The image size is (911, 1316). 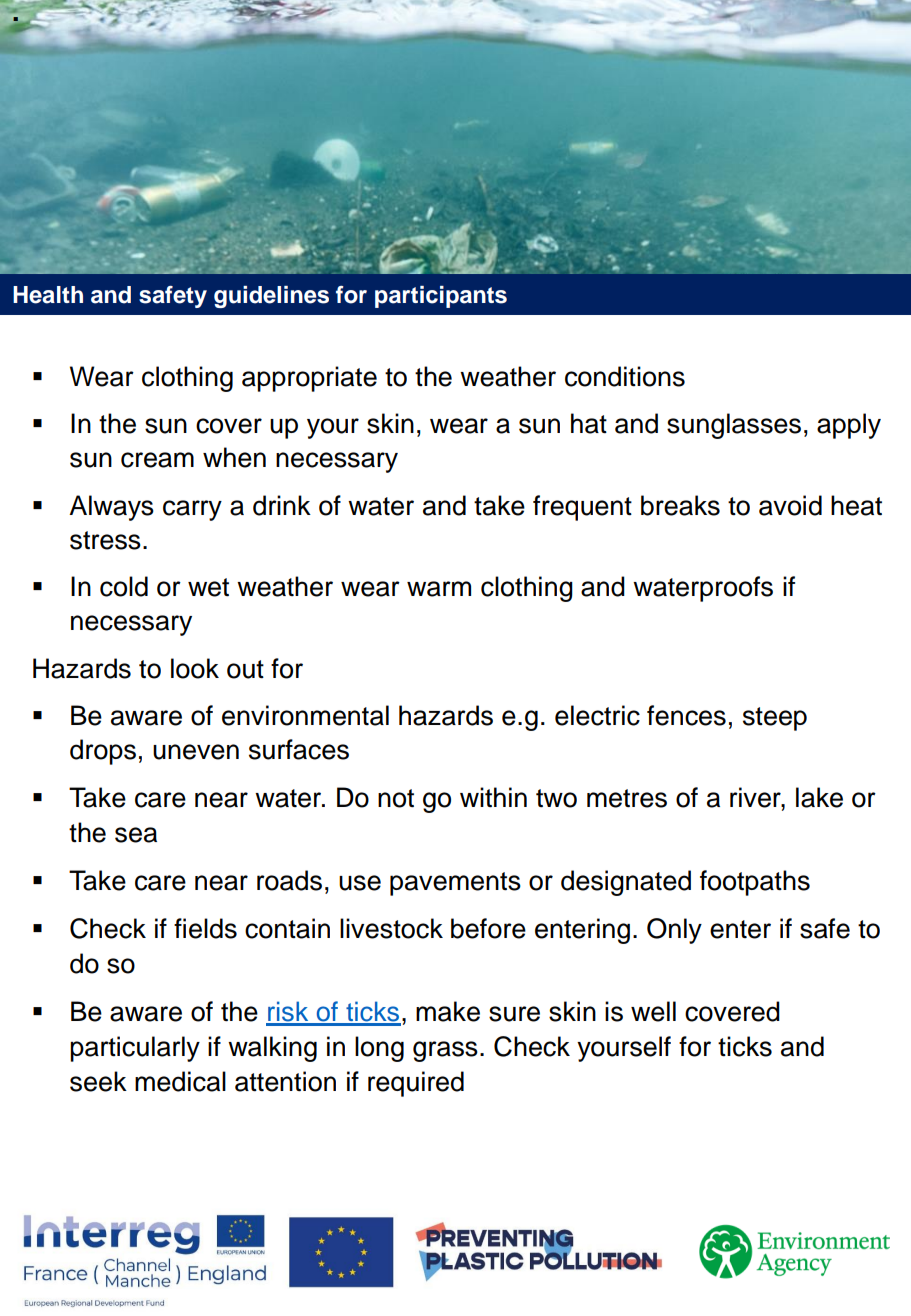 I want to click on participants, so click(x=441, y=297).
